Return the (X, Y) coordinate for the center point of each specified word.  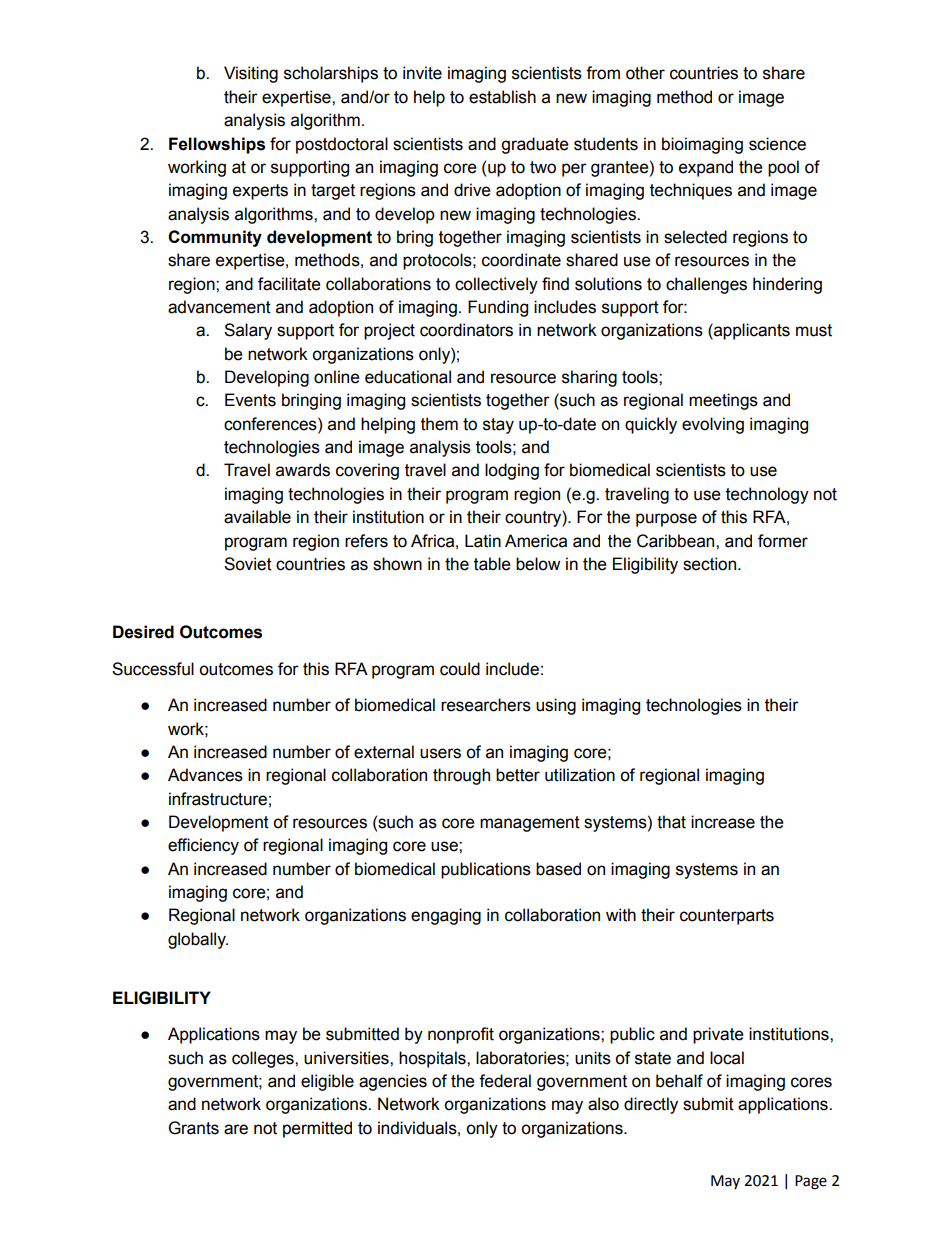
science (777, 144)
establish (502, 97)
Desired (143, 632)
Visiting (251, 74)
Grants (194, 1128)
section (711, 564)
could (460, 669)
